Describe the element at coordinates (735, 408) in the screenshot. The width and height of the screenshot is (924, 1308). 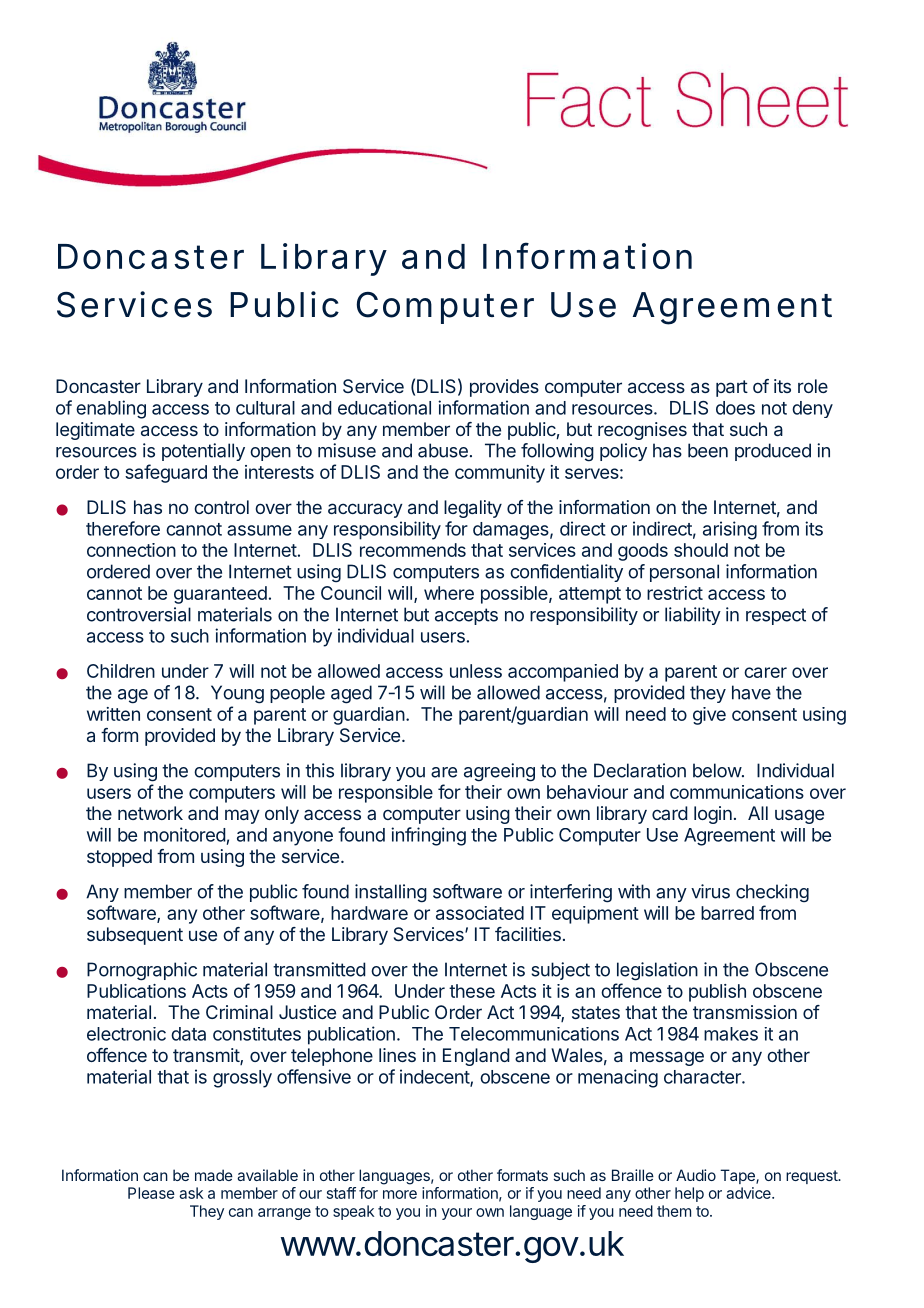
I see `does` at that location.
